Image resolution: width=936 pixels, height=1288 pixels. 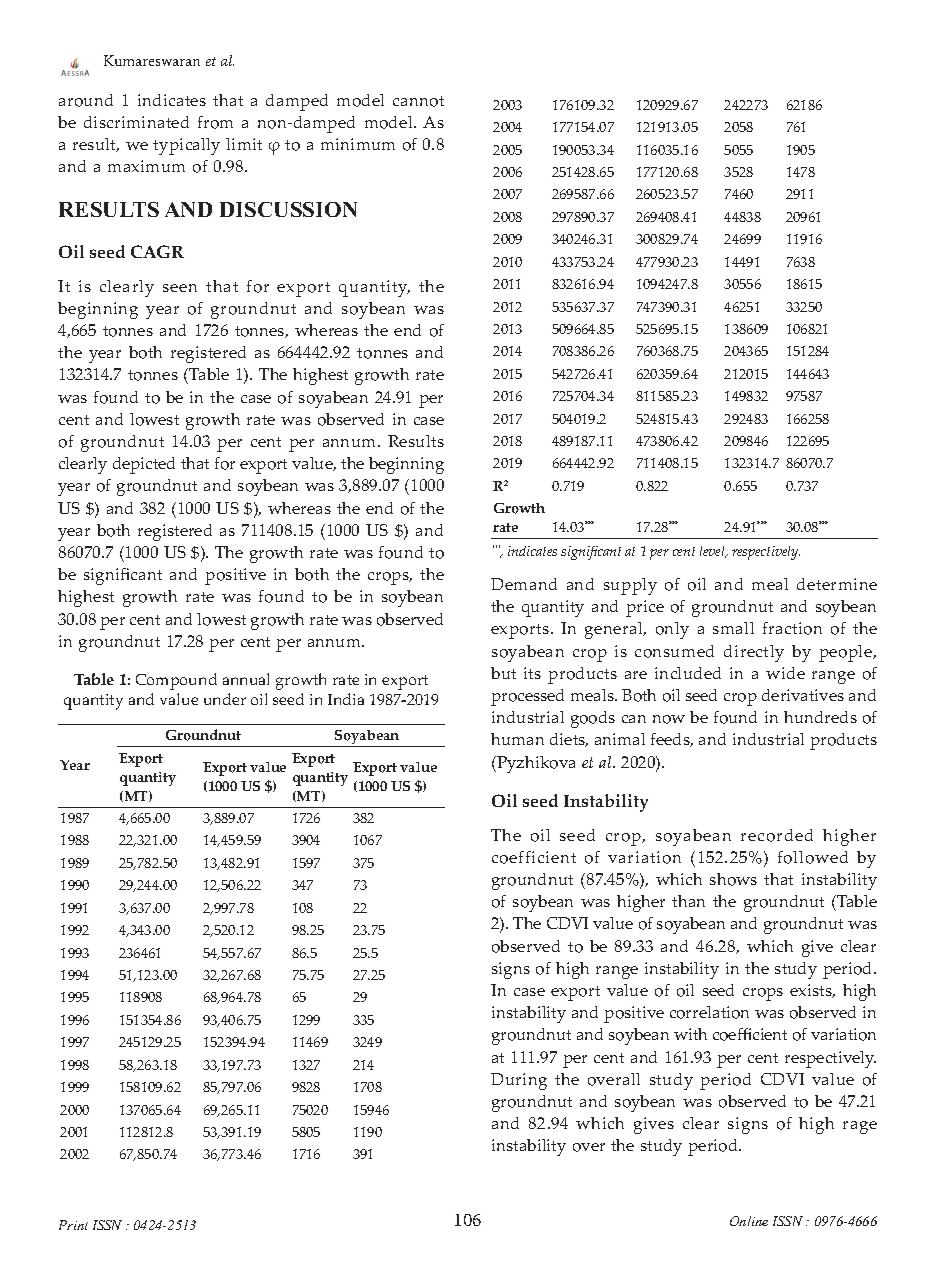 I want to click on human, so click(x=517, y=739).
